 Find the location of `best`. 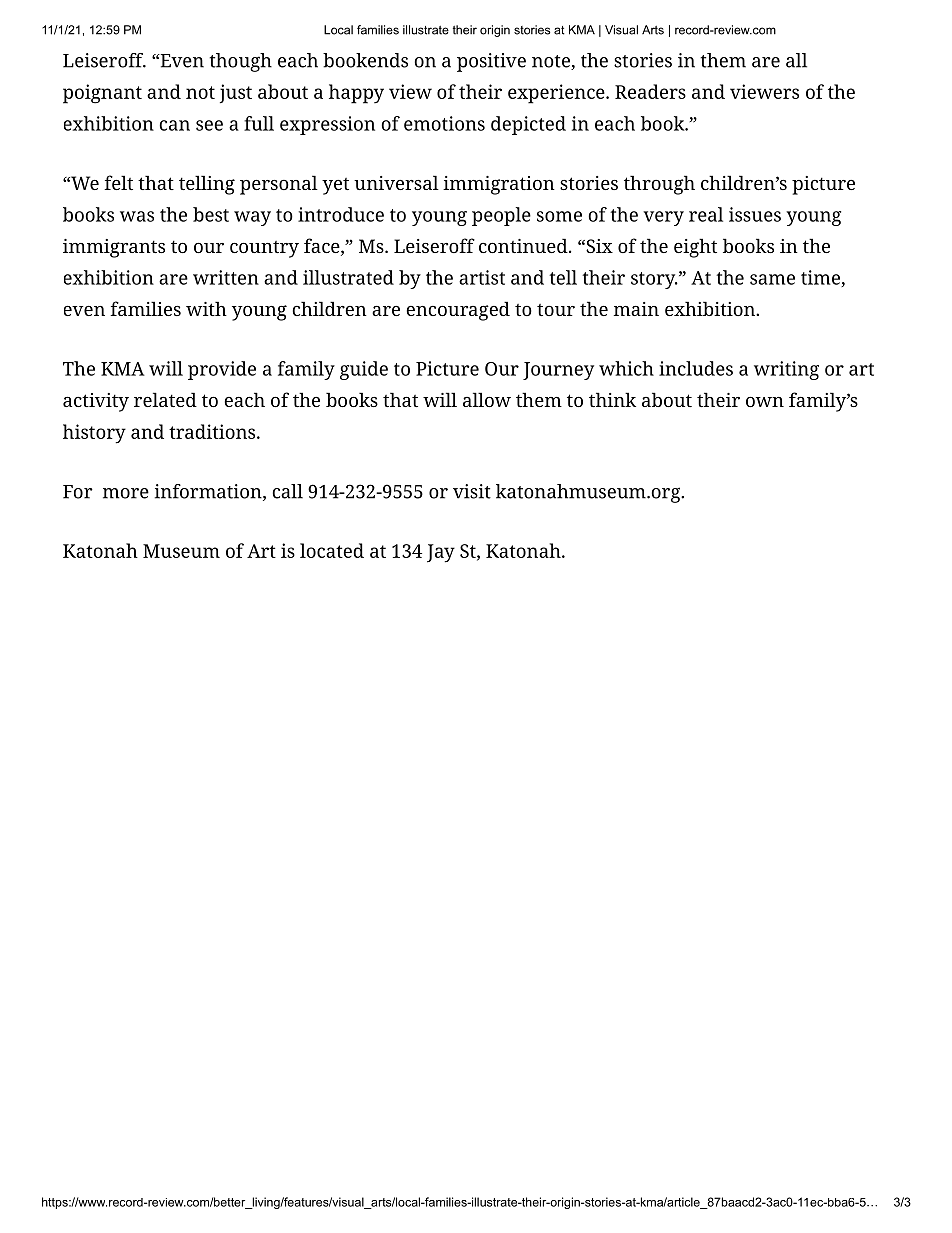

best is located at coordinates (211, 214).
